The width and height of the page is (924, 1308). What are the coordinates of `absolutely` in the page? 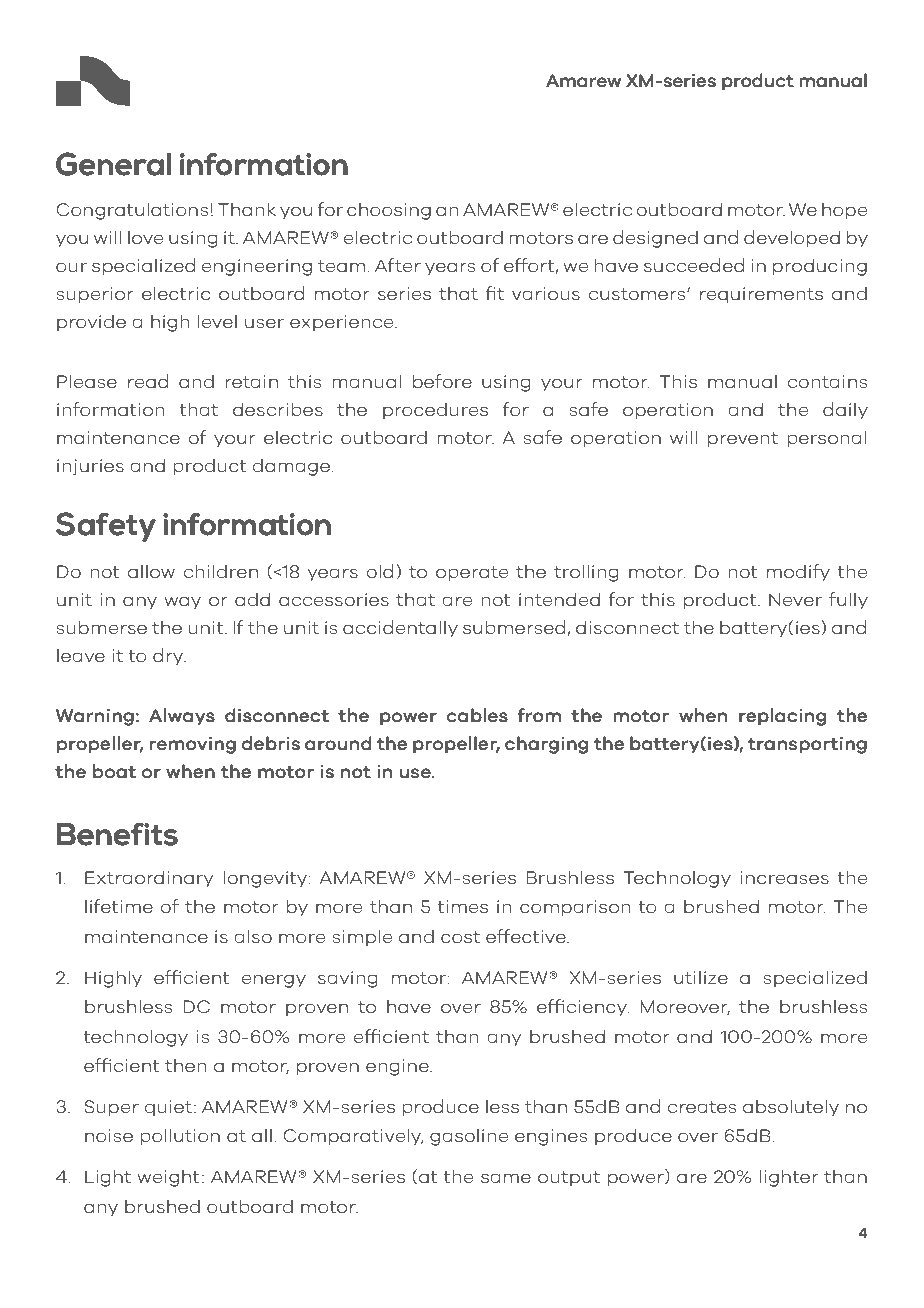 It's located at (791, 1107).
